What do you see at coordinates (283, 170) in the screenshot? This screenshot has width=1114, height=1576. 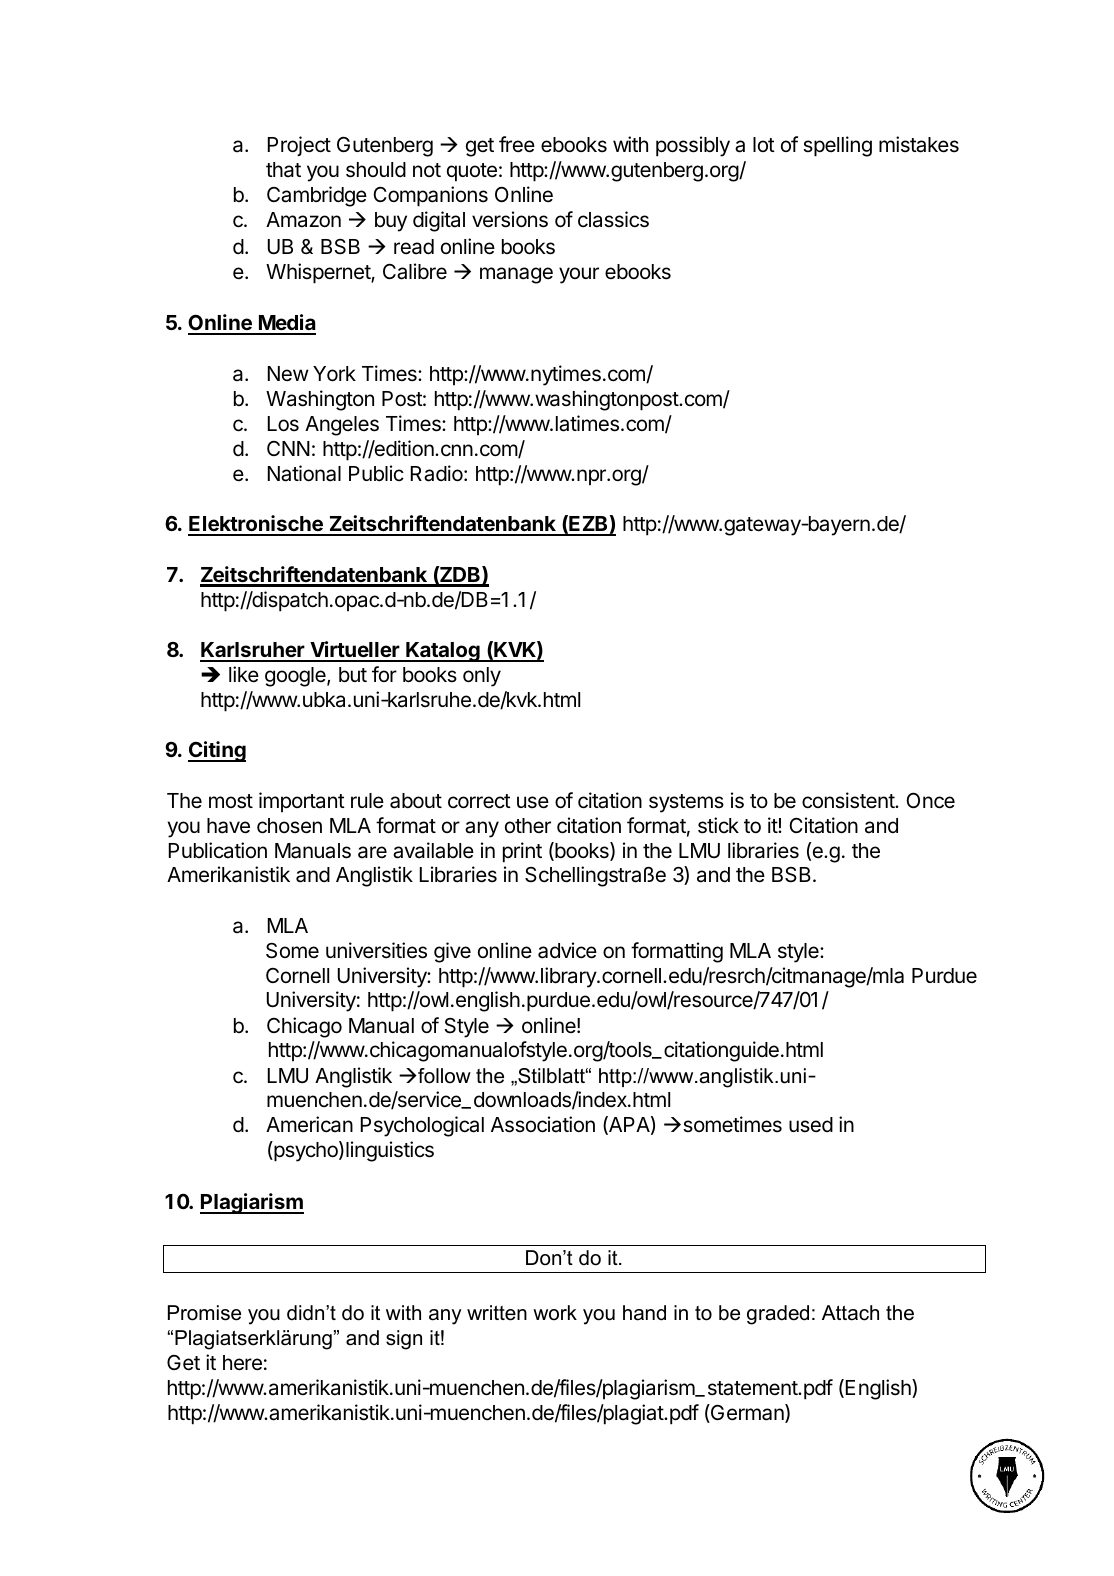 I see `that` at bounding box center [283, 170].
